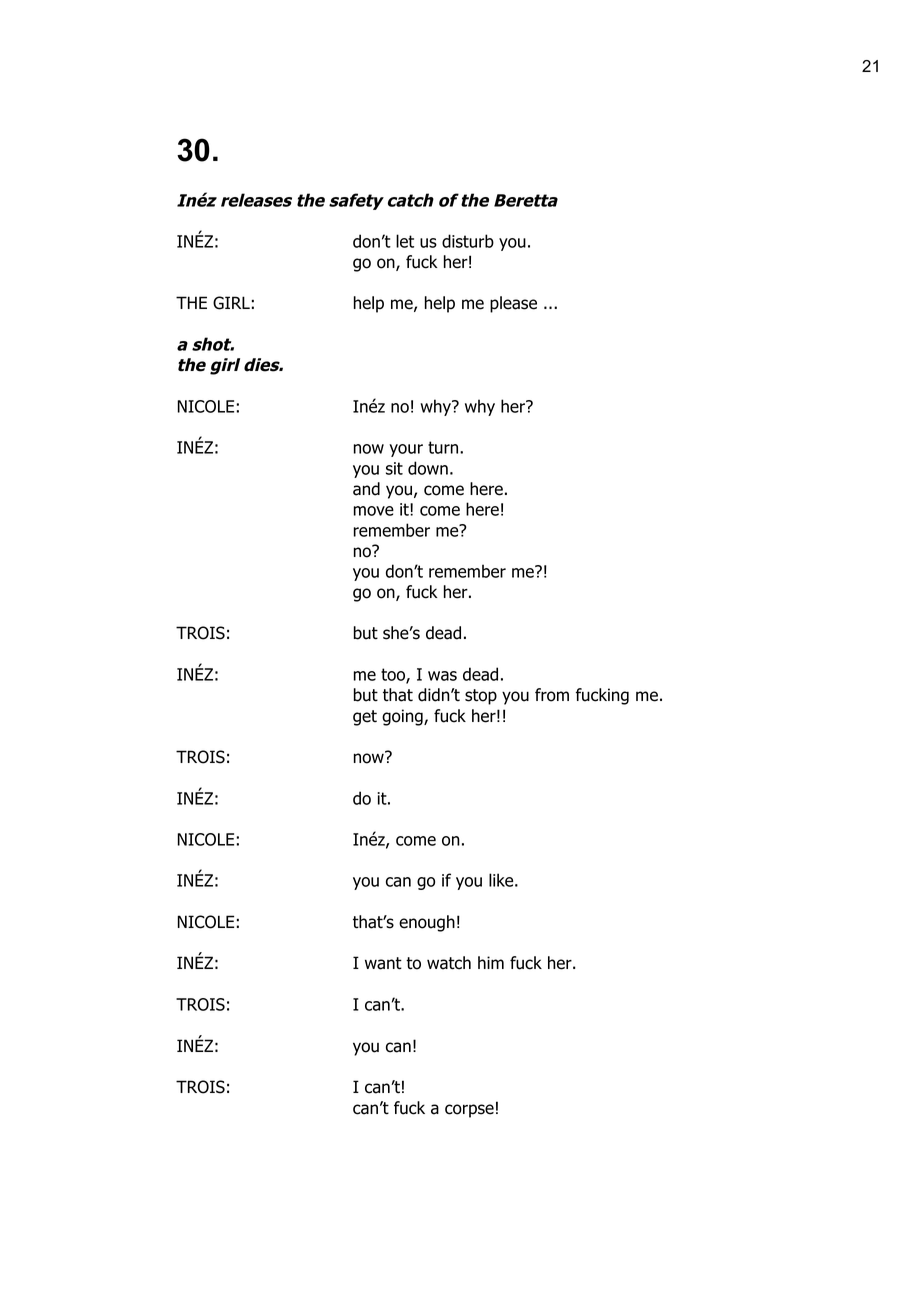 The width and height of the screenshot is (924, 1308). I want to click on disturb, so click(468, 241).
